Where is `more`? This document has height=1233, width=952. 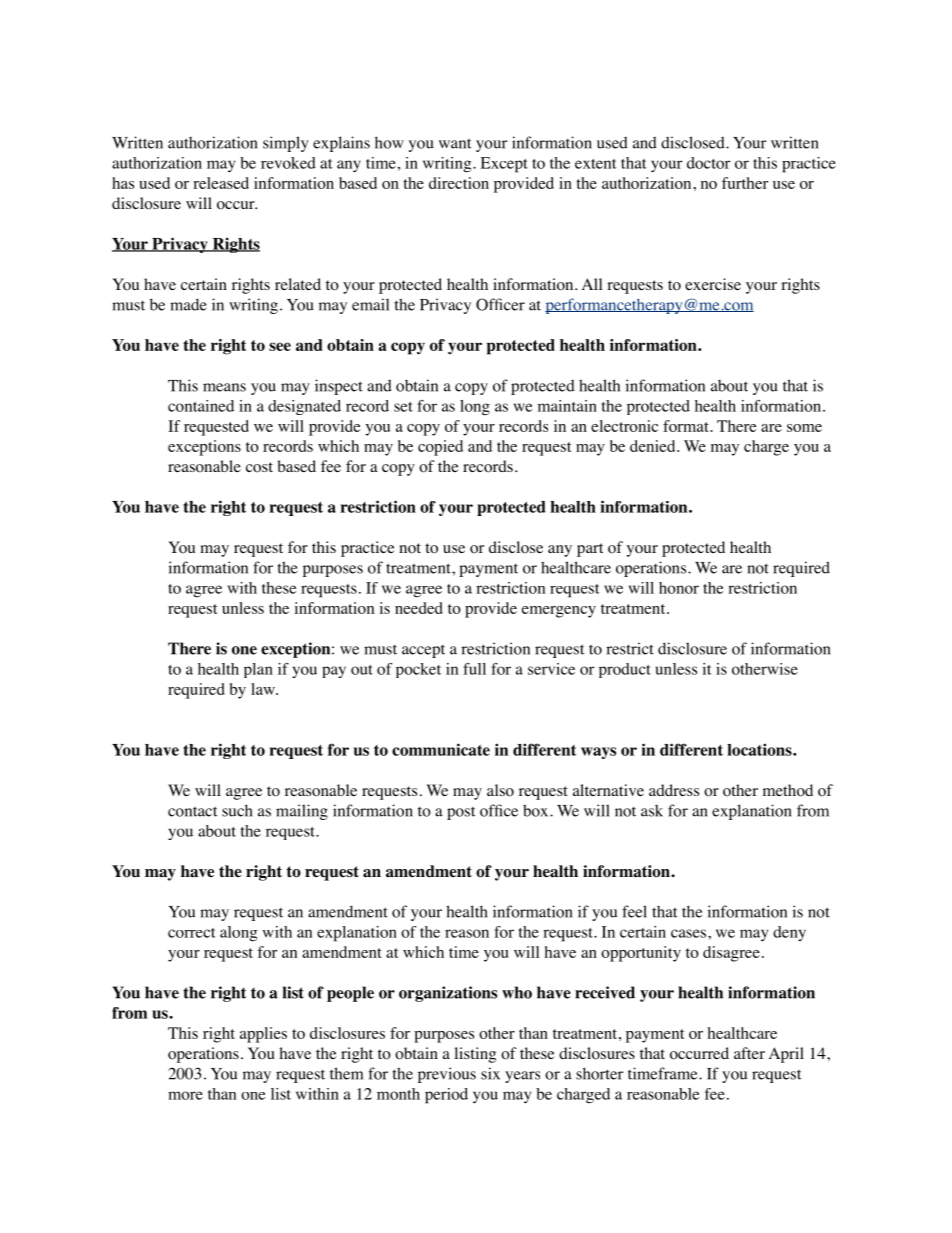 more is located at coordinates (185, 1095).
